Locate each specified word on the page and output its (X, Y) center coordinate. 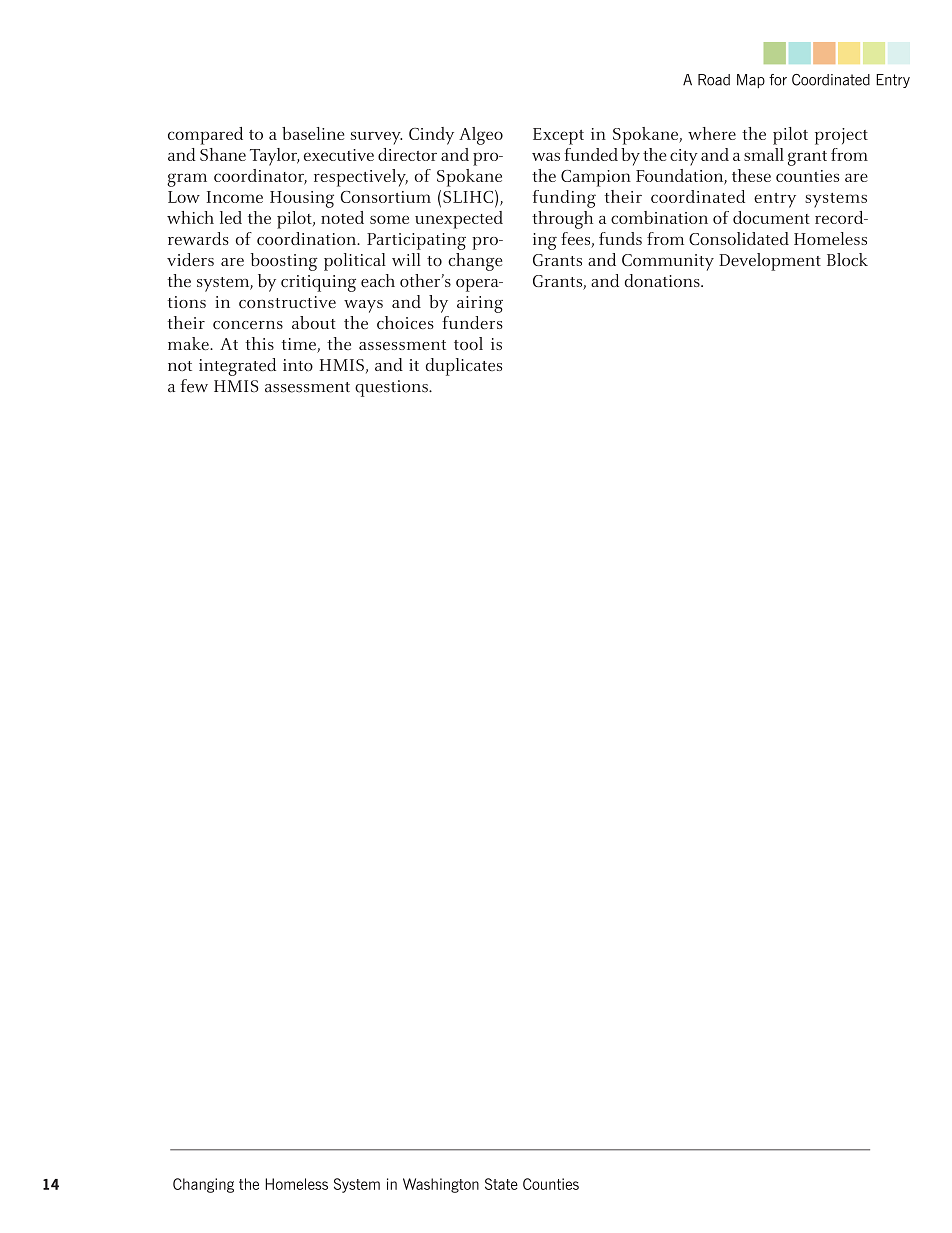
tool (468, 343)
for (778, 80)
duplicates (464, 367)
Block (847, 259)
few (194, 386)
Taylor (274, 157)
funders (472, 322)
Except (558, 136)
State (501, 1184)
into (298, 365)
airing (480, 304)
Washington (441, 1185)
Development (770, 262)
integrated (237, 367)
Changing (203, 1185)
